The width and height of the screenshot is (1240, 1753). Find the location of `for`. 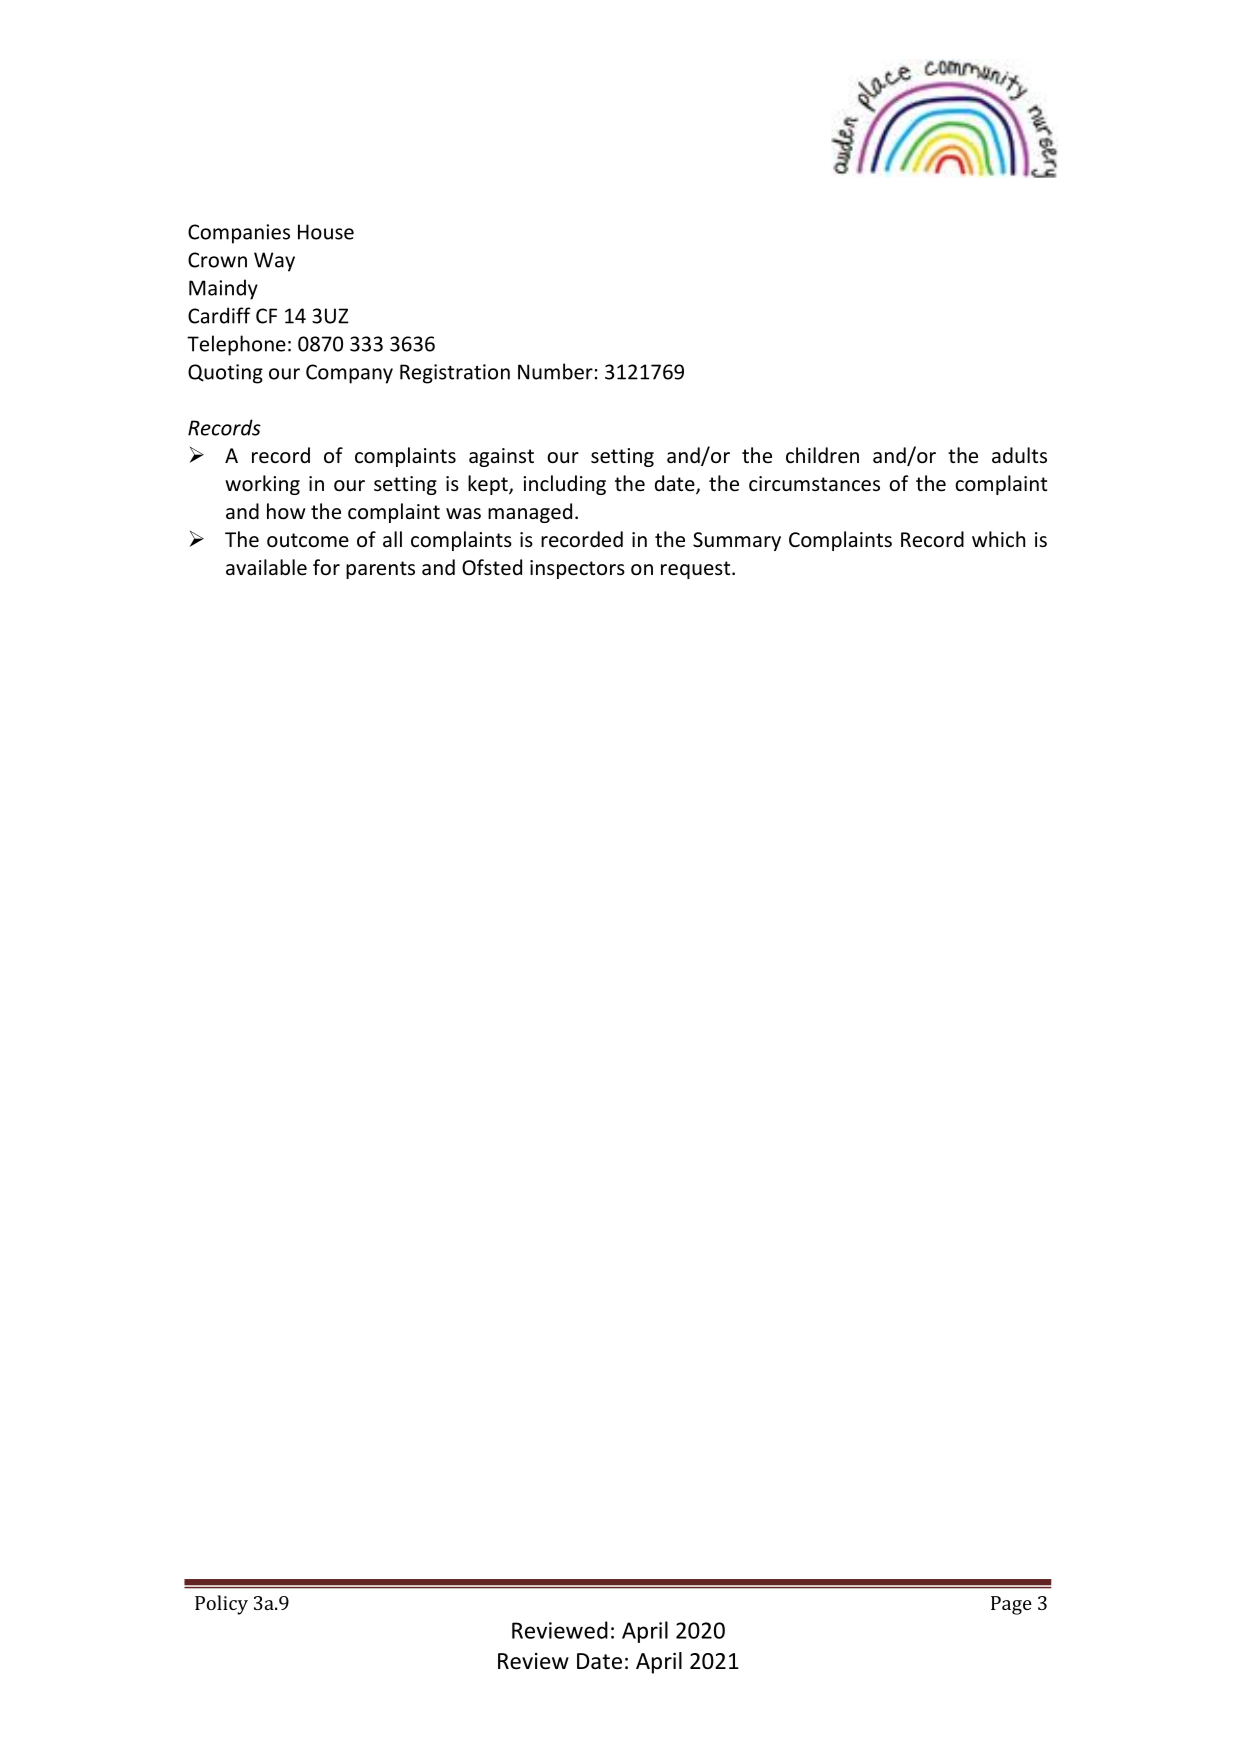

for is located at coordinates (326, 567).
